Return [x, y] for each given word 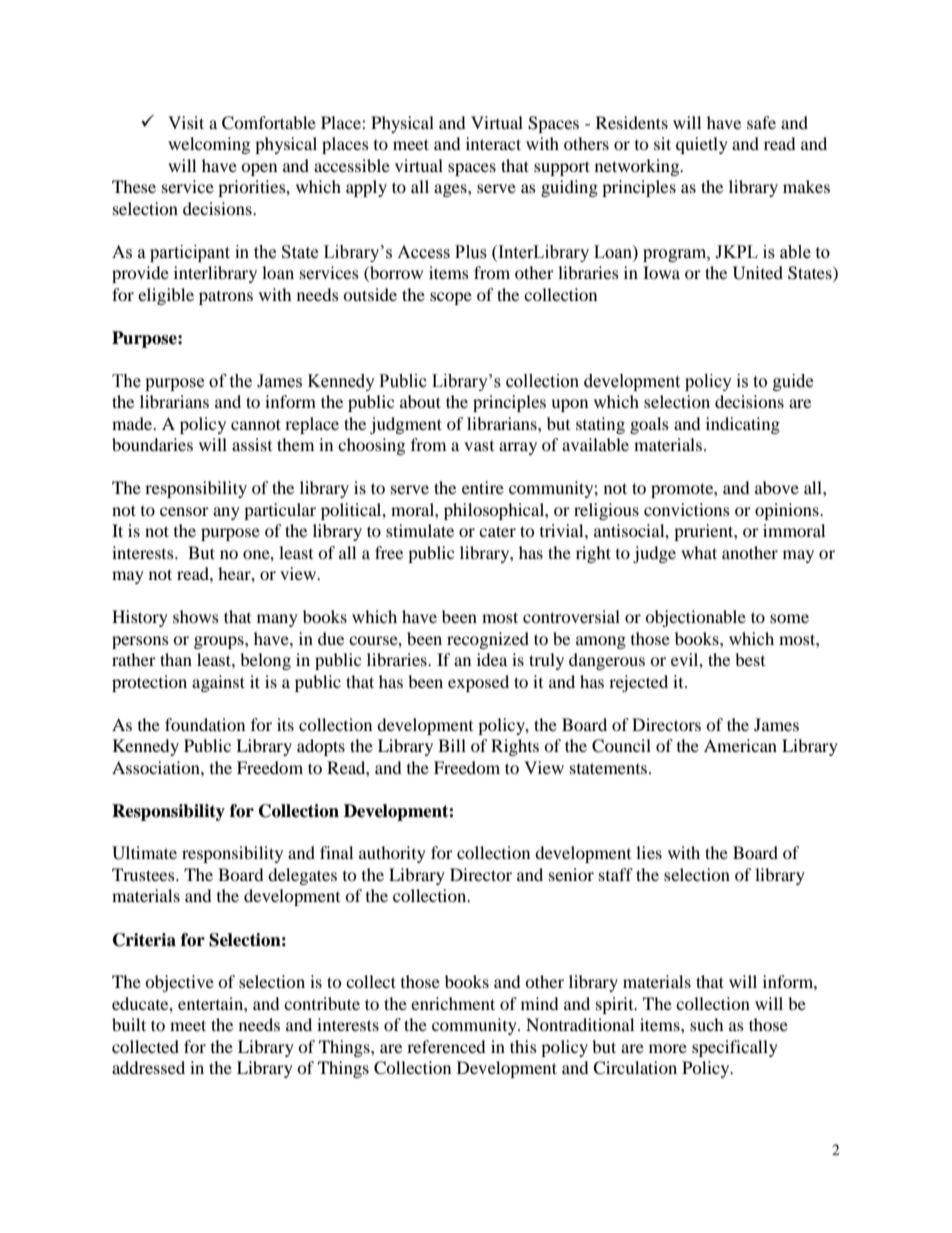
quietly [702, 145]
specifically [735, 1048]
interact [493, 143]
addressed [148, 1067]
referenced [446, 1046]
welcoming [209, 145]
